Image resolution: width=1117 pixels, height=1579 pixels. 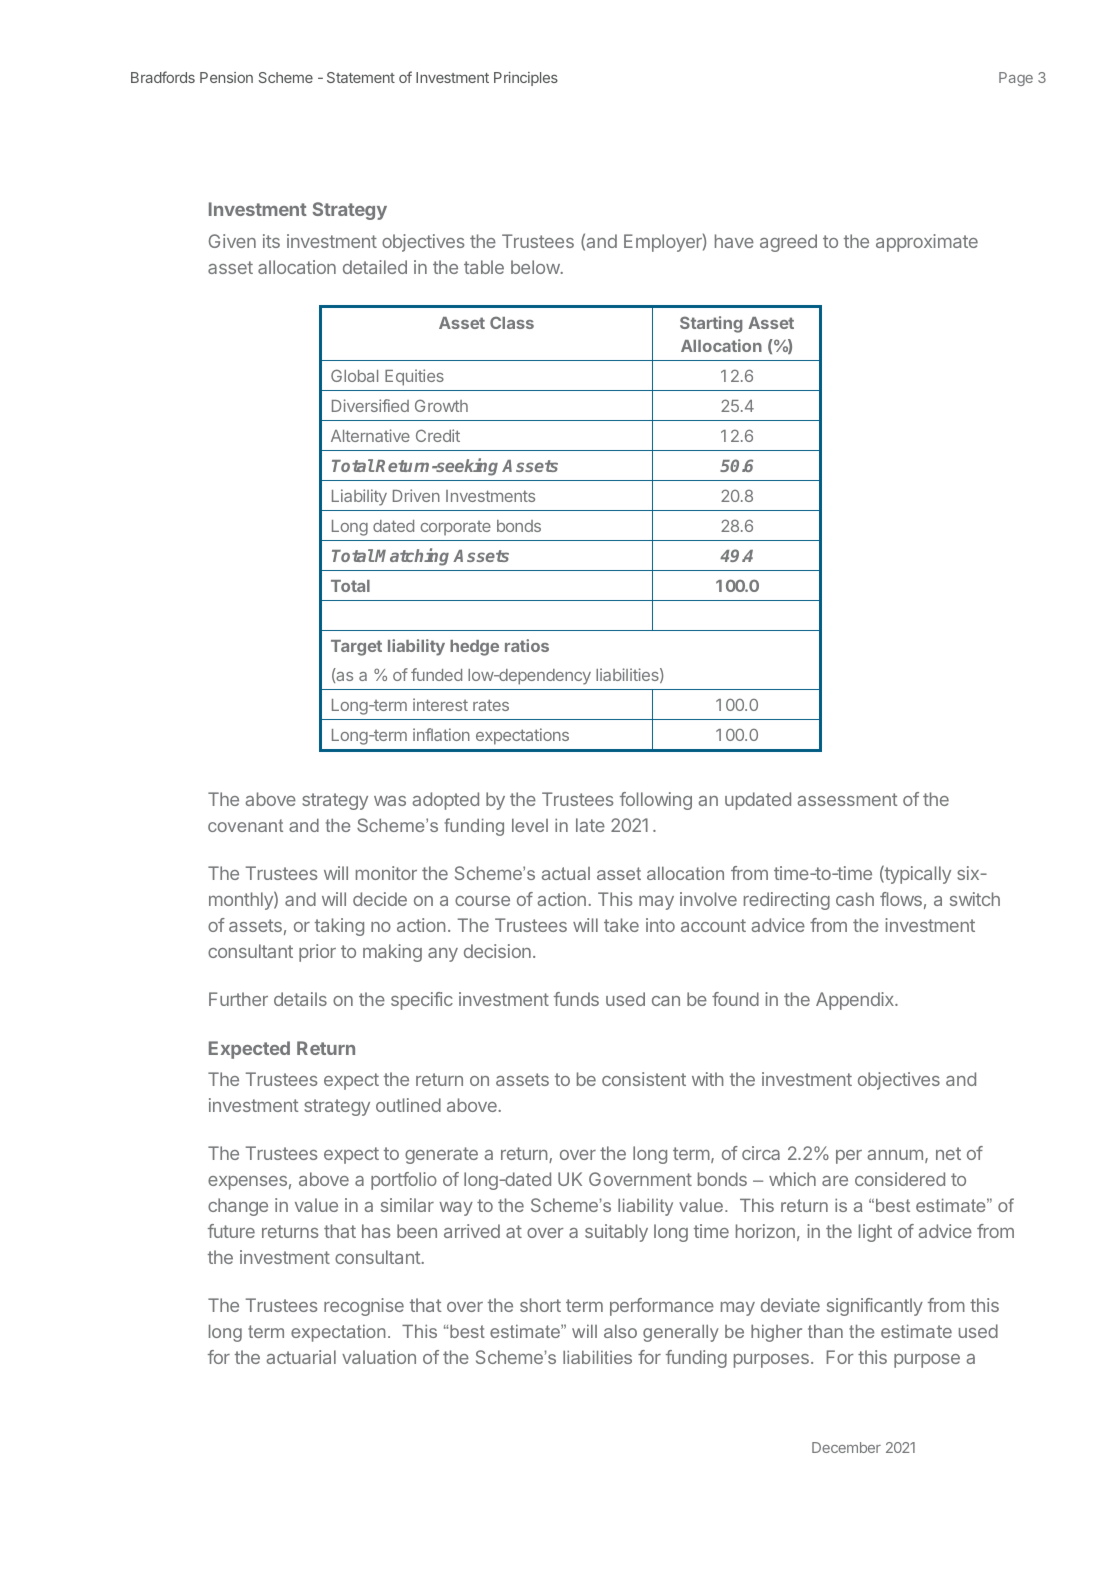 What do you see at coordinates (847, 799) in the page?
I see `assessment` at bounding box center [847, 799].
